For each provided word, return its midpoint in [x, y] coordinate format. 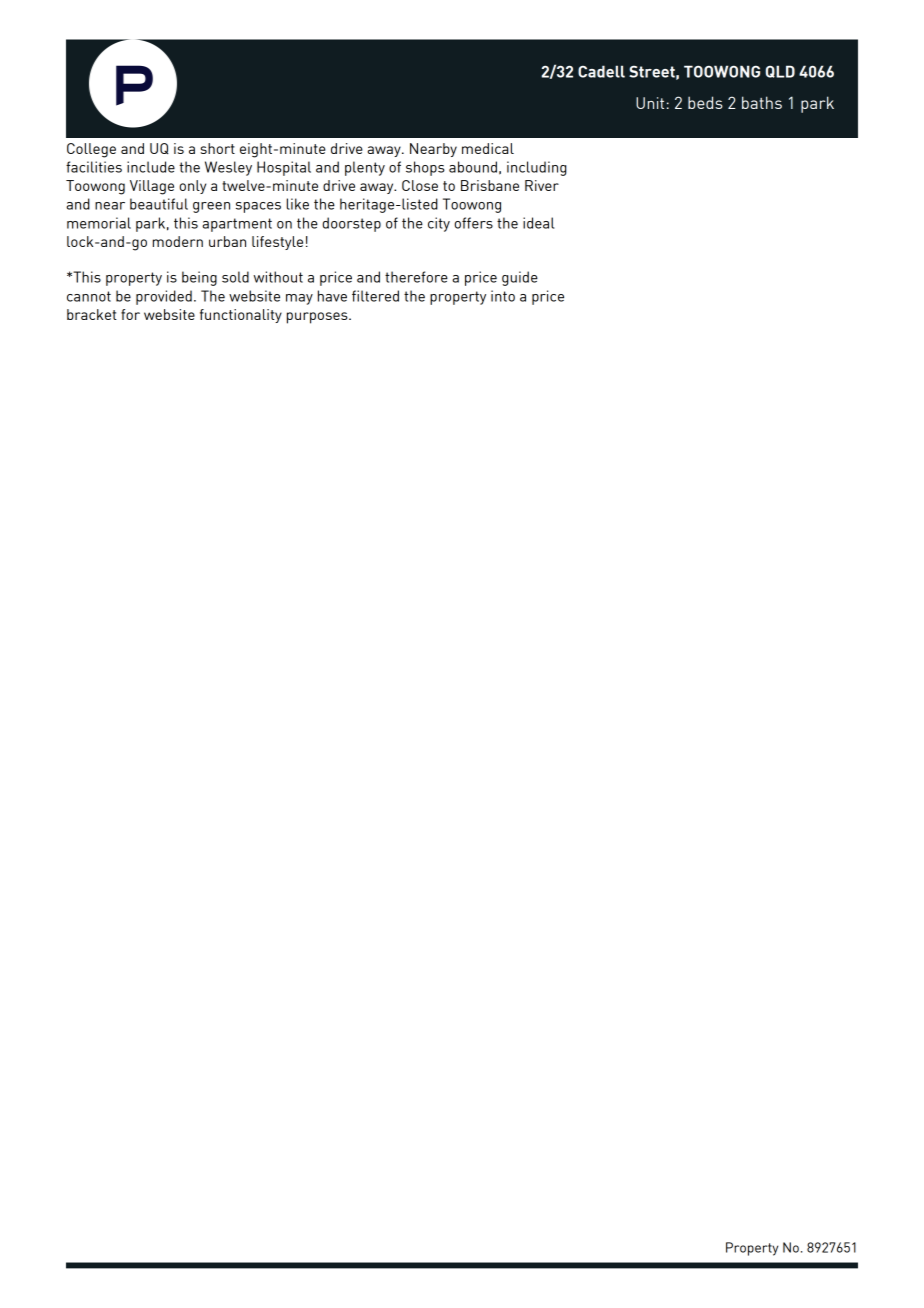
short [217, 148]
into [503, 296]
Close [420, 185]
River [542, 185]
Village [152, 187]
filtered [375, 296]
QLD [780, 71]
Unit [650, 103]
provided [164, 297]
